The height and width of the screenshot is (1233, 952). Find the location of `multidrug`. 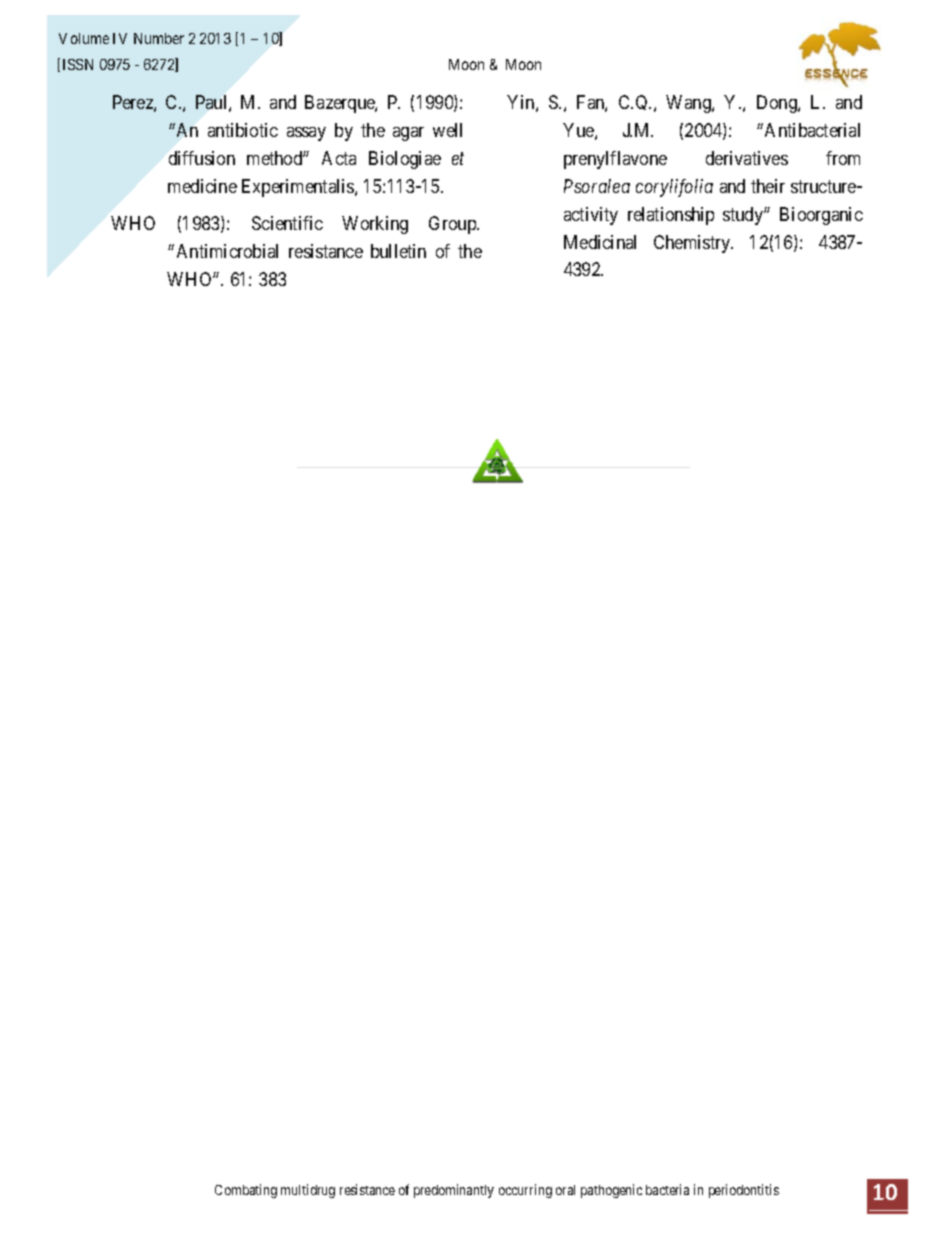

multidrug is located at coordinates (308, 1191).
